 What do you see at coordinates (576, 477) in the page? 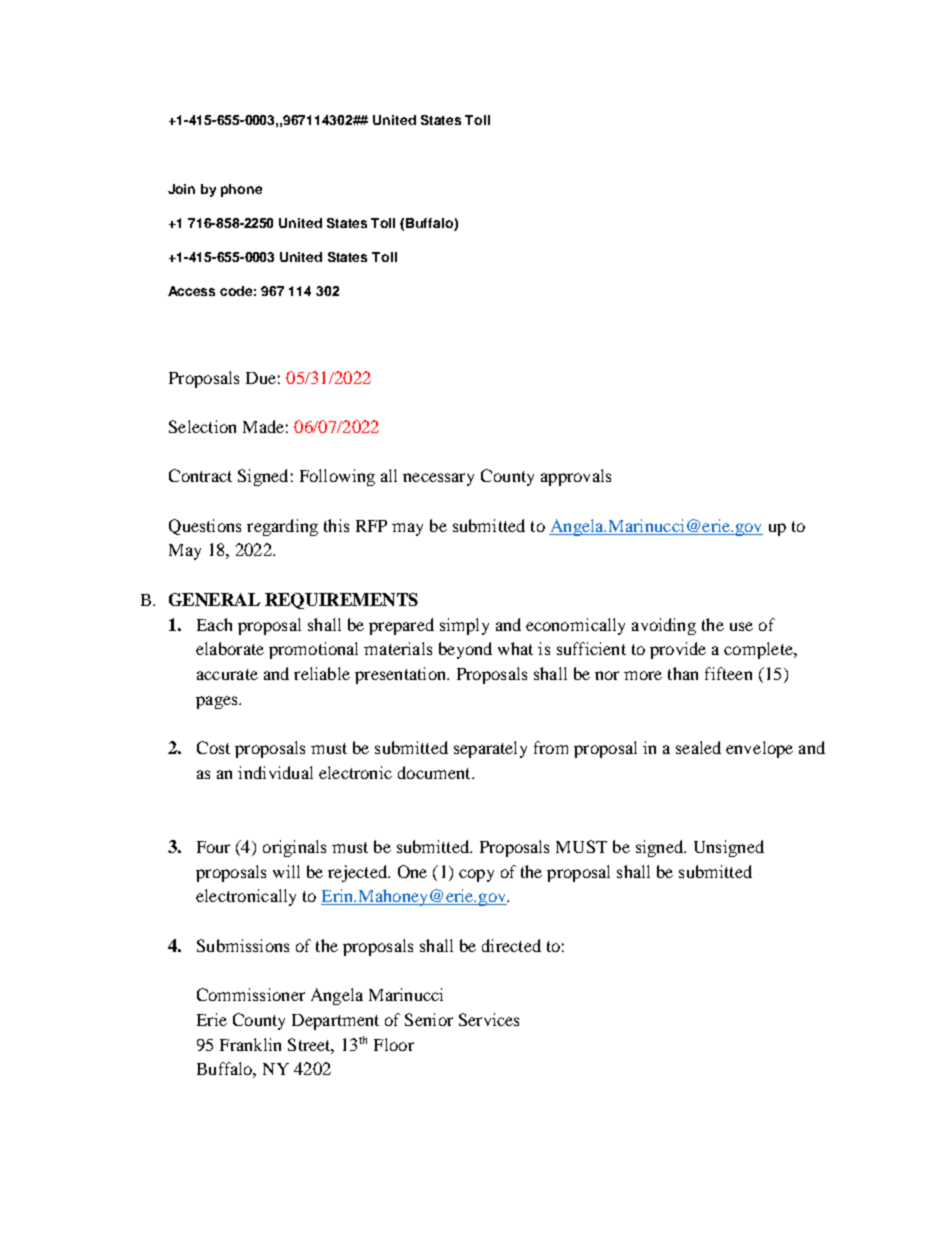
I see `approvals` at bounding box center [576, 477].
